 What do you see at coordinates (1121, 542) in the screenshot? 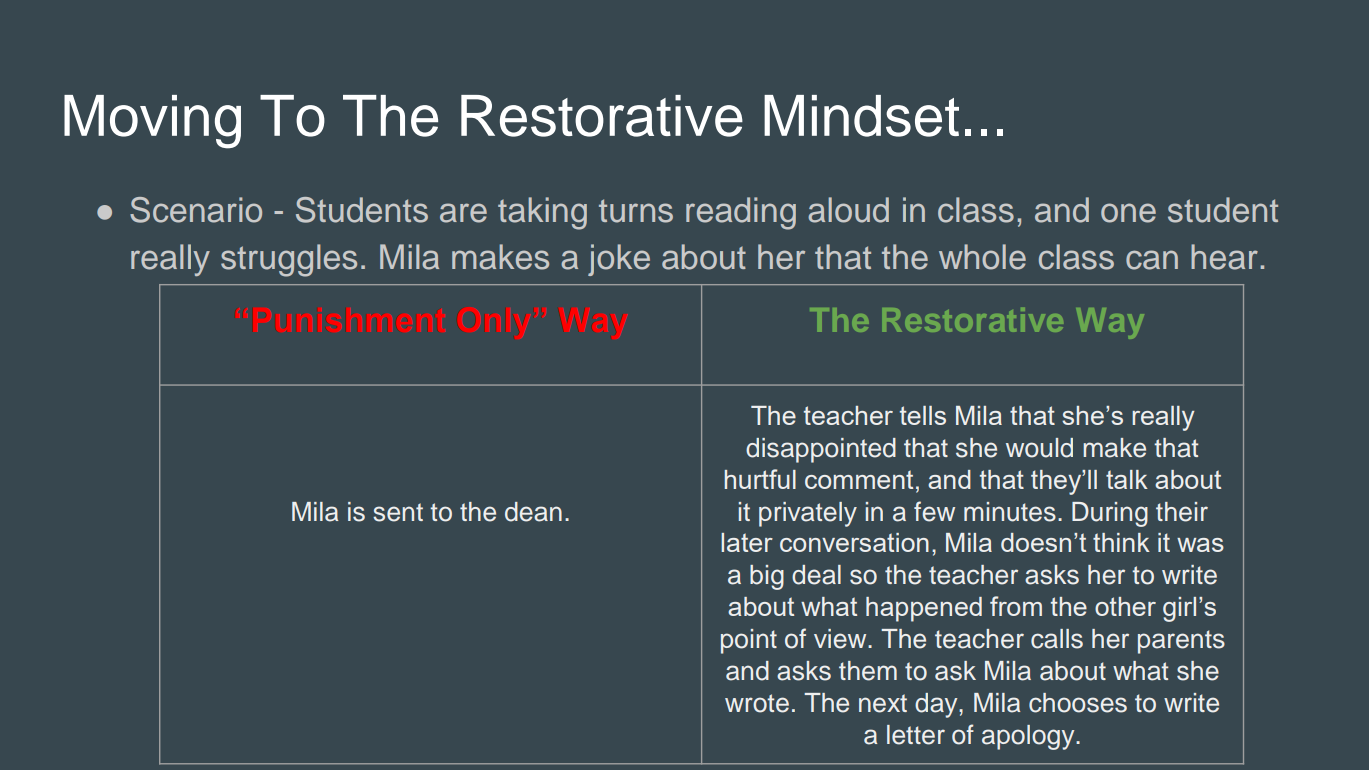
I see `think` at bounding box center [1121, 542].
